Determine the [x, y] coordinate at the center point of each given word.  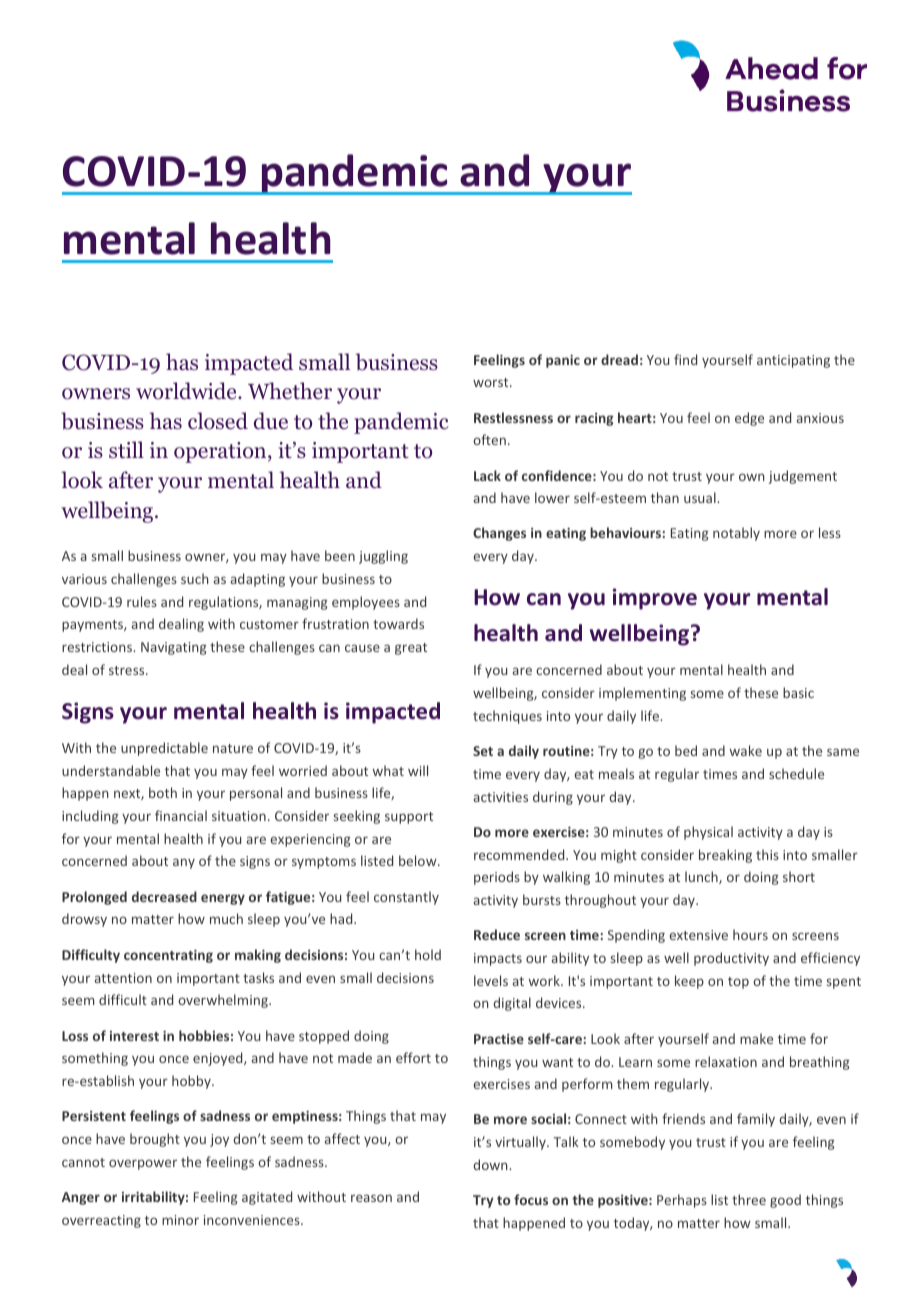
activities [501, 797]
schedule [796, 773]
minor [180, 1220]
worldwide [187, 391]
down [491, 1164]
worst [492, 382]
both [163, 792]
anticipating [793, 361]
